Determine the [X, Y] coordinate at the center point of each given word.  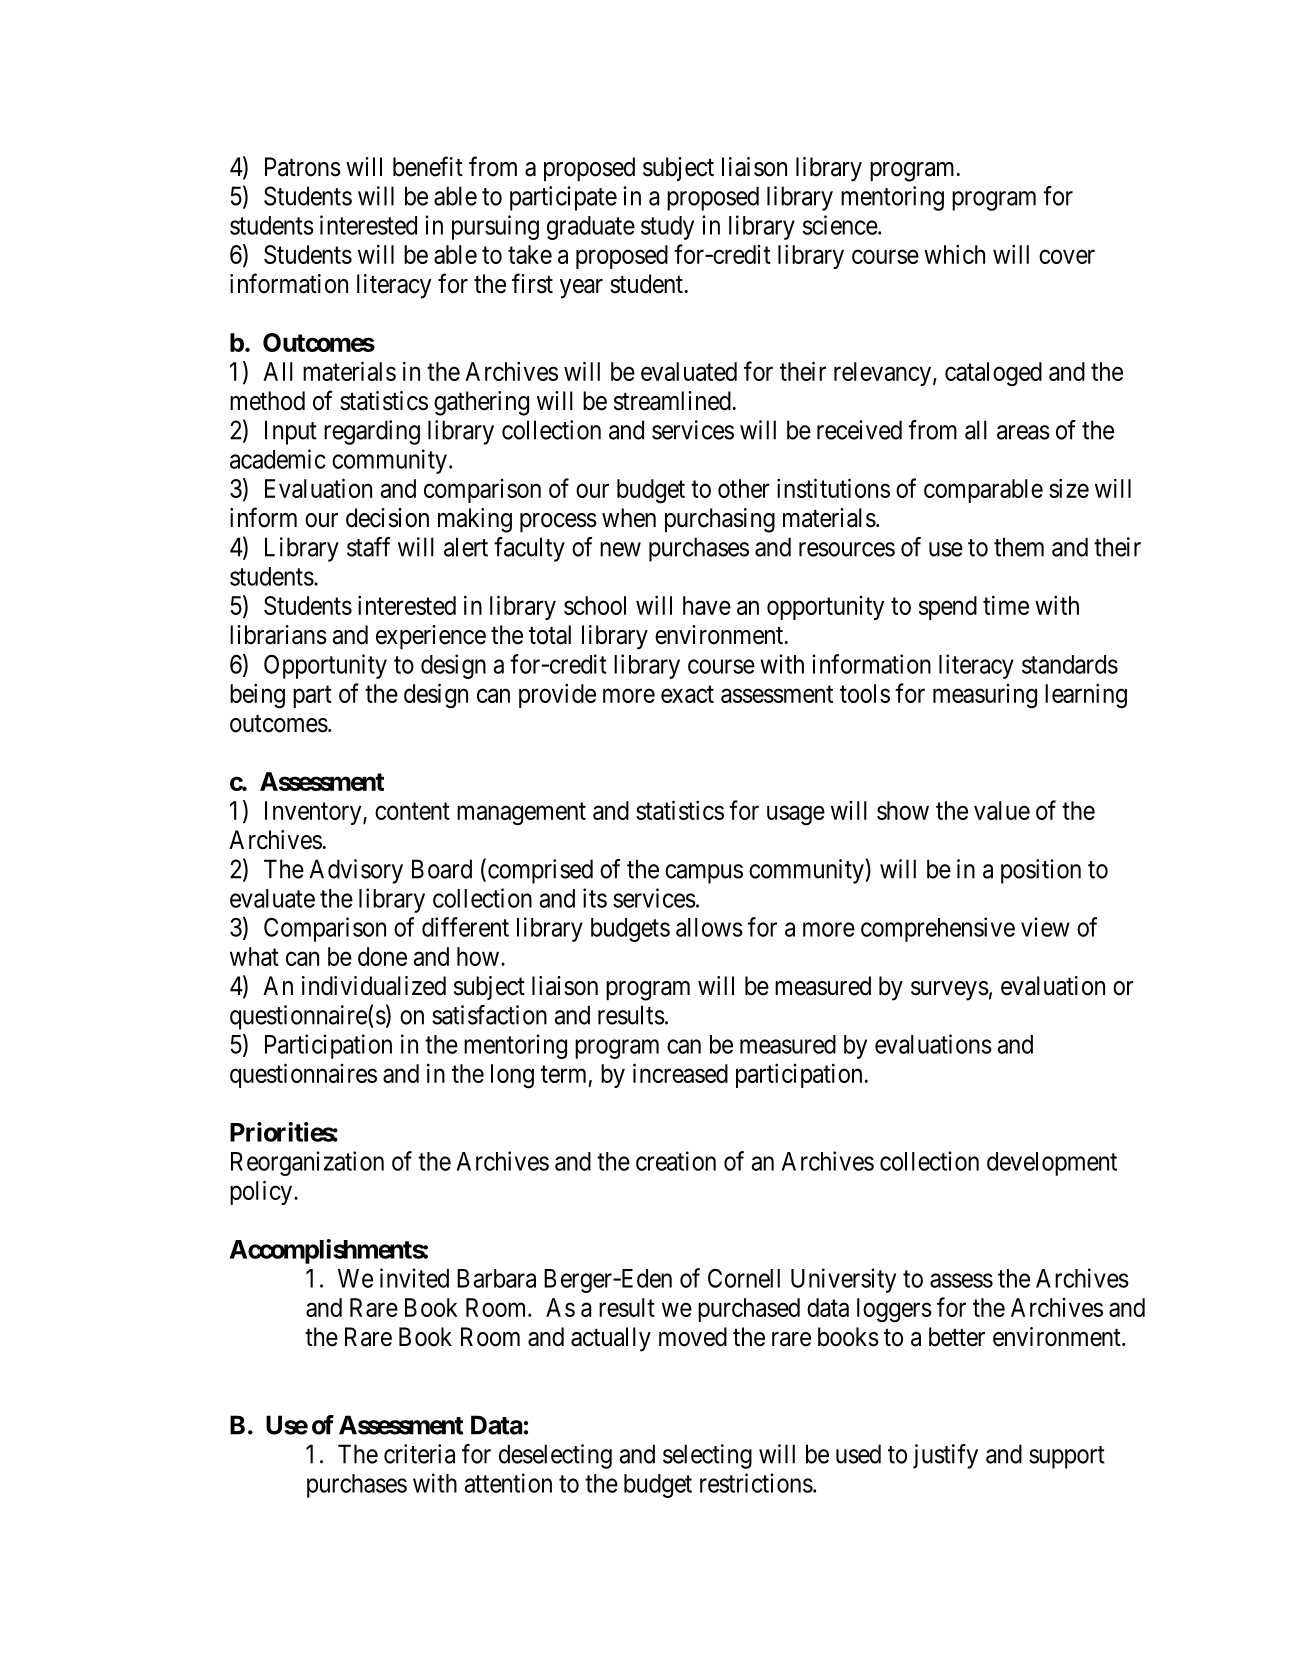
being [257, 696]
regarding [372, 432]
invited [414, 1278]
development [1052, 1164]
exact [687, 694]
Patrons [303, 167]
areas [1023, 432]
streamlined [672, 401]
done [382, 956]
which [954, 254]
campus [704, 874]
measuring [985, 696]
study [667, 228]
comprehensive [938, 929]
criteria [419, 1454]
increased [680, 1073]
